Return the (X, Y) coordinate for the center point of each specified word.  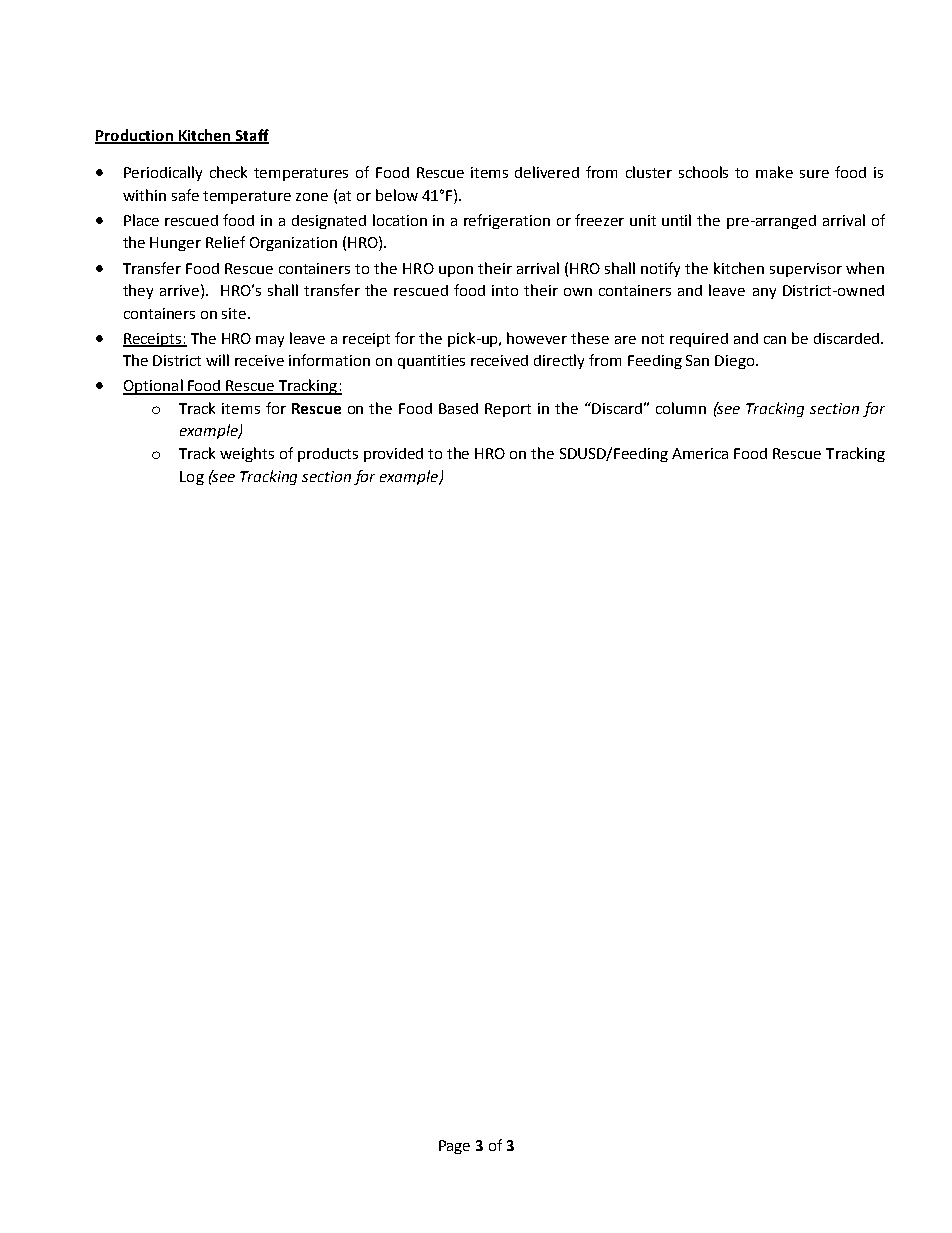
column (681, 408)
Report (508, 410)
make (774, 172)
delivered (547, 172)
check (228, 172)
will (217, 360)
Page (454, 1147)
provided (393, 455)
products (328, 455)
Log (192, 478)
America (700, 453)
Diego (736, 362)
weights (247, 454)
